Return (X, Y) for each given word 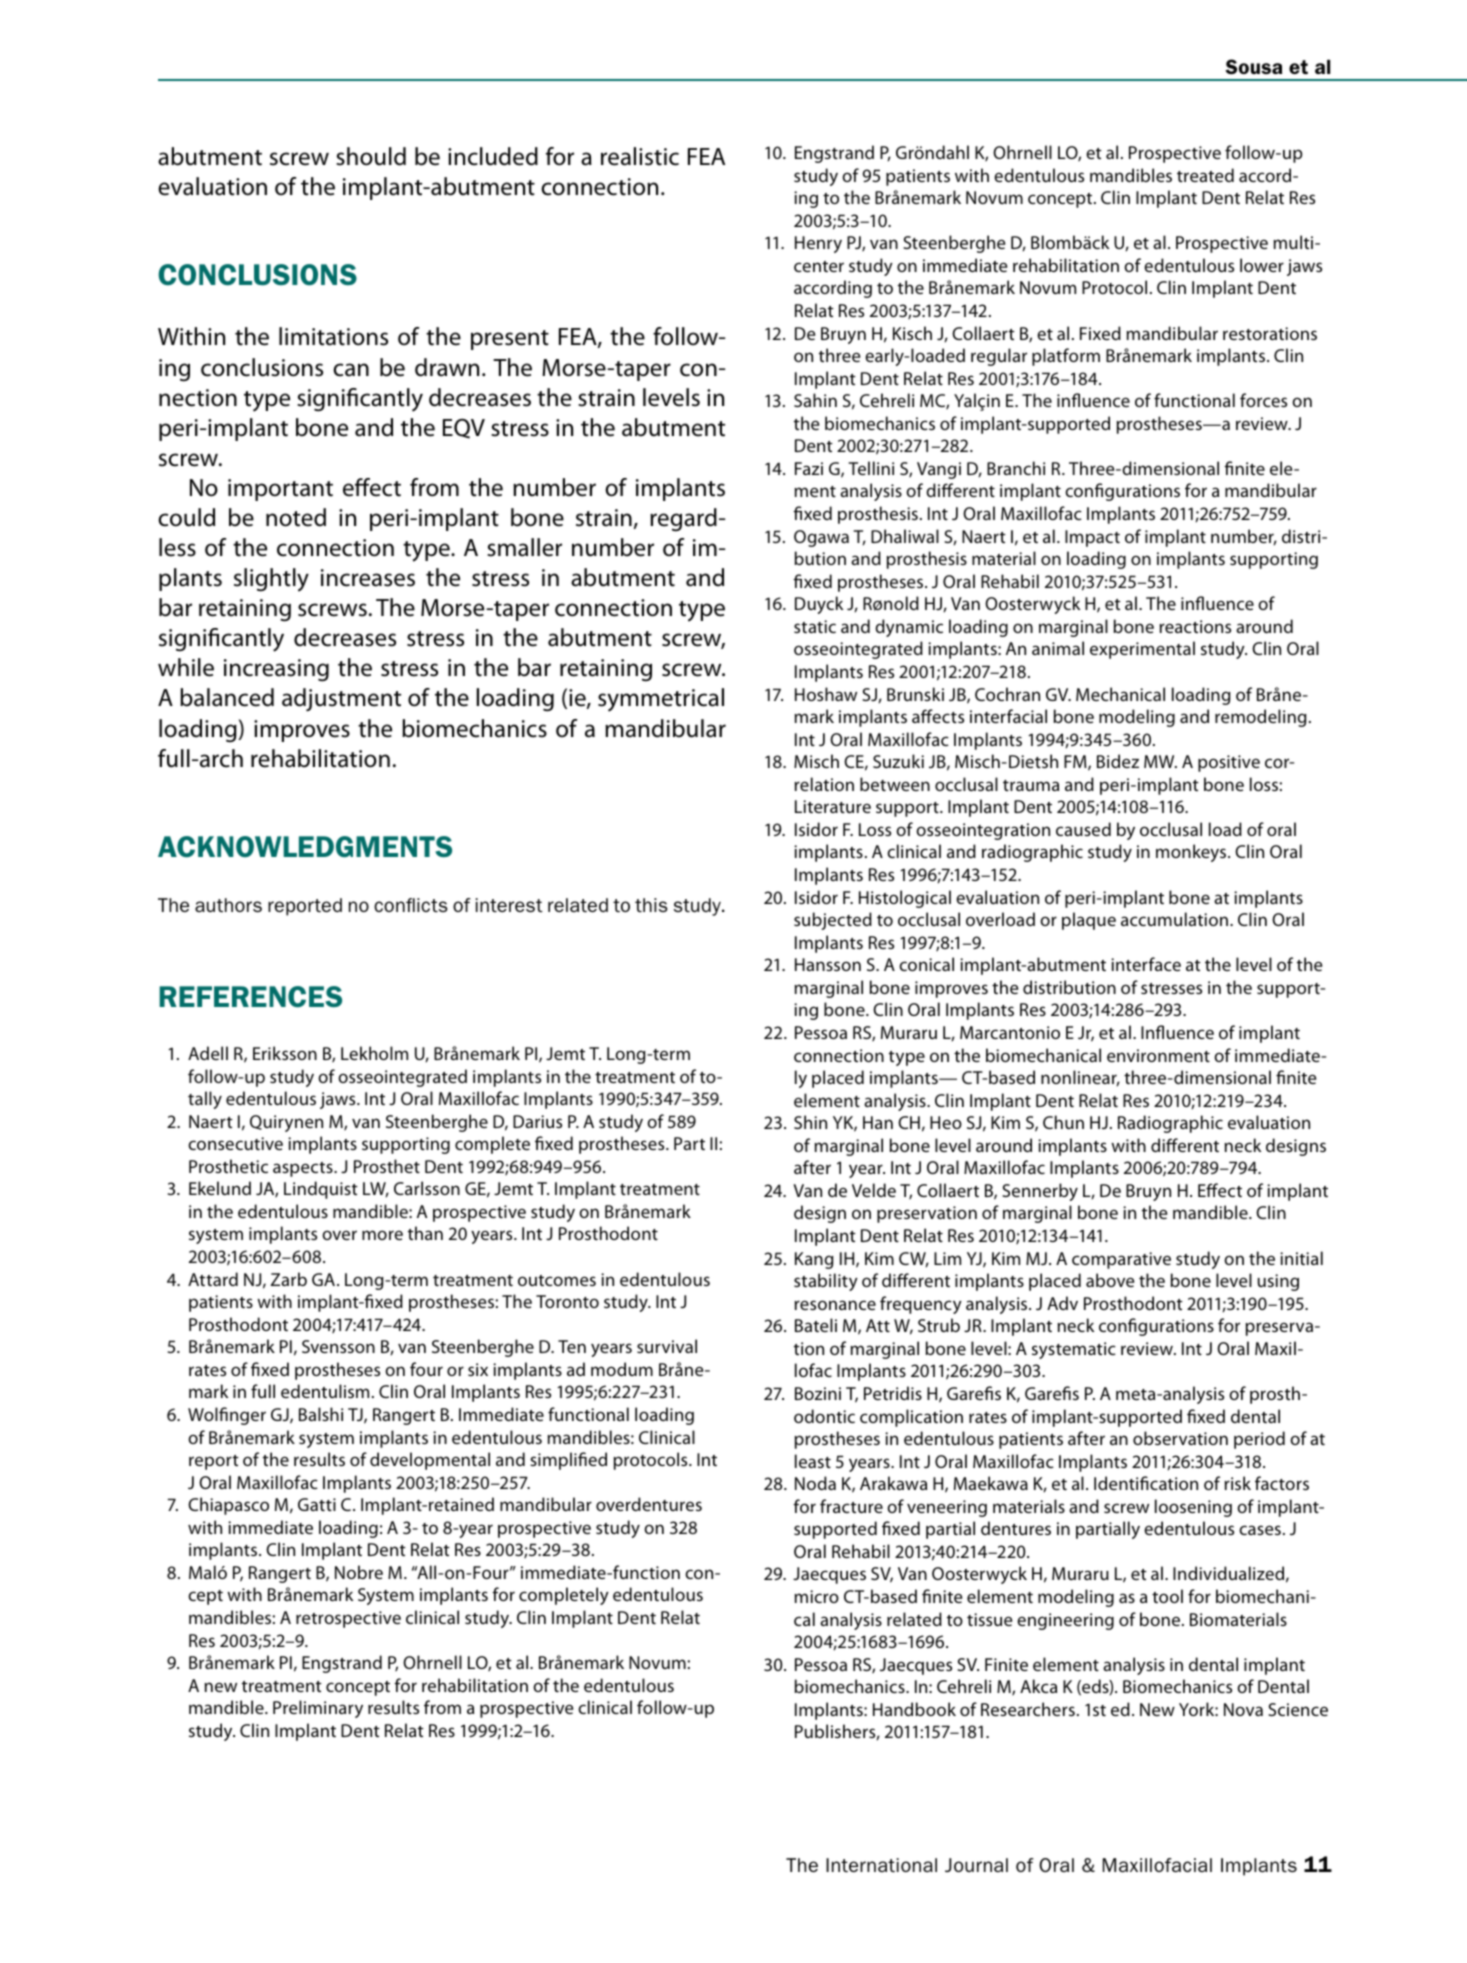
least (813, 1461)
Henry (818, 244)
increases (368, 578)
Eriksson (285, 1053)
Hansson (828, 964)
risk (1238, 1483)
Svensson (338, 1346)
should (371, 156)
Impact (1092, 538)
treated (1205, 175)
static (815, 626)
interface (1146, 964)
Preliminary (318, 1709)
